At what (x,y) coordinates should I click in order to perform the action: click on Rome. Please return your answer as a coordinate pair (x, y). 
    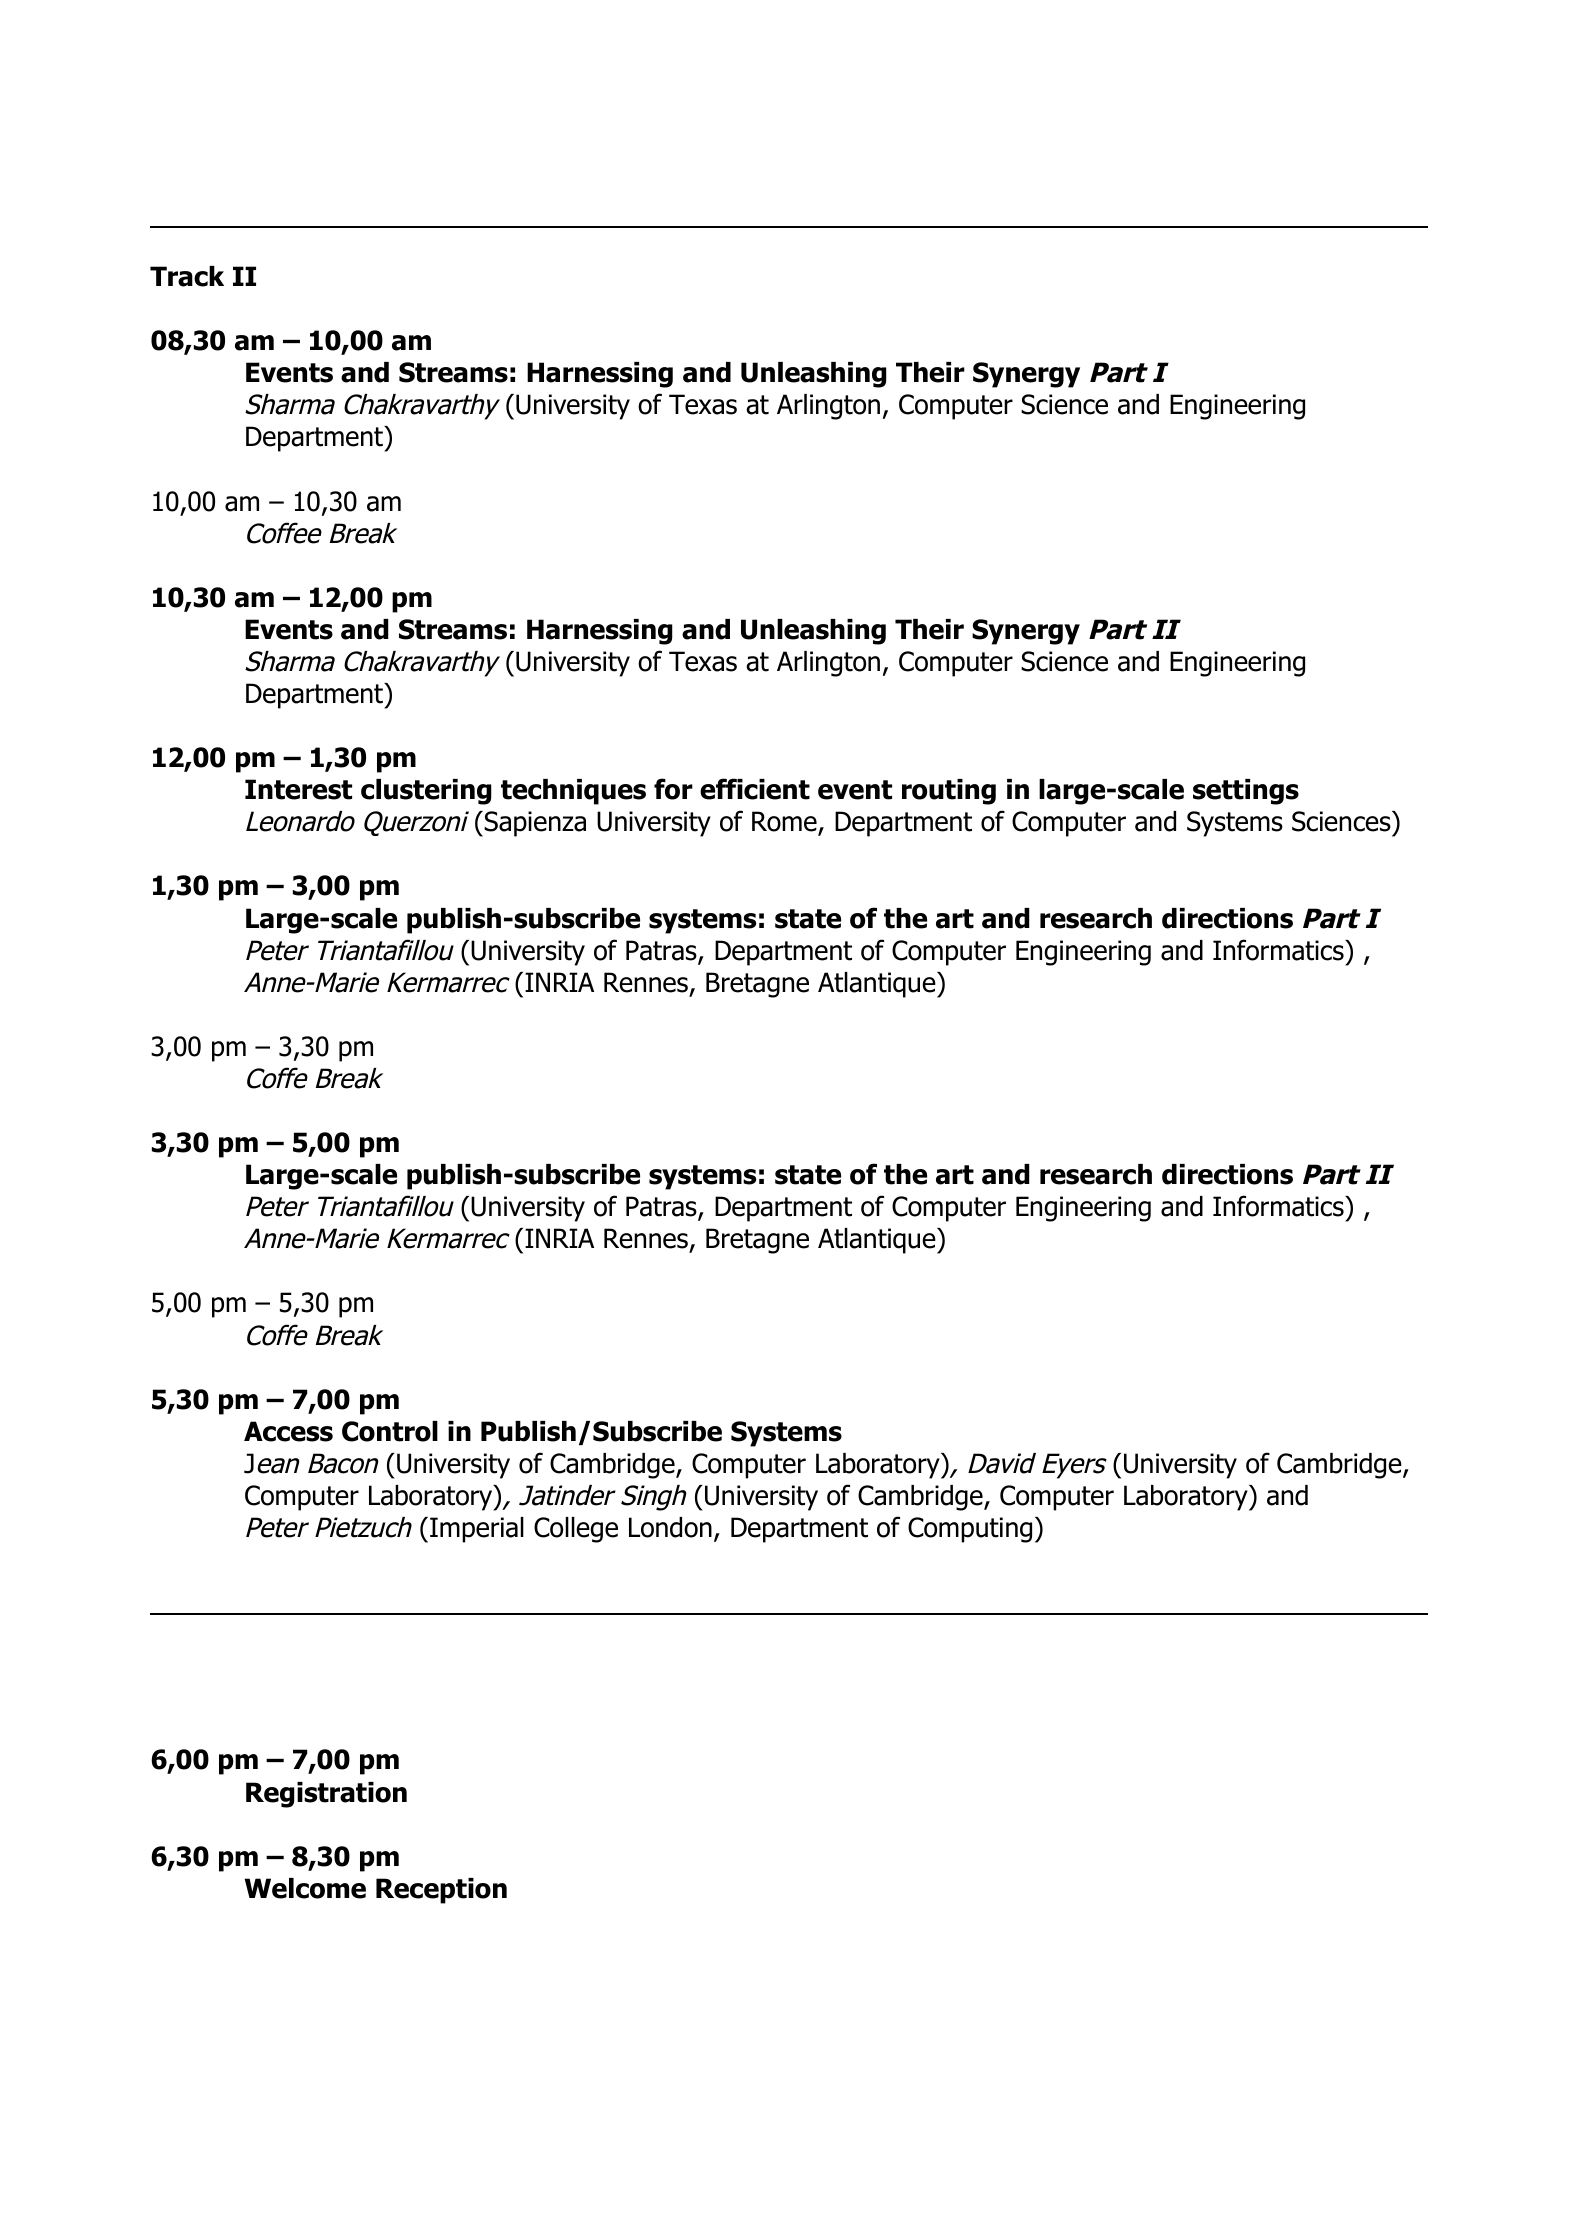
    Looking at the image, I should click on (785, 823).
